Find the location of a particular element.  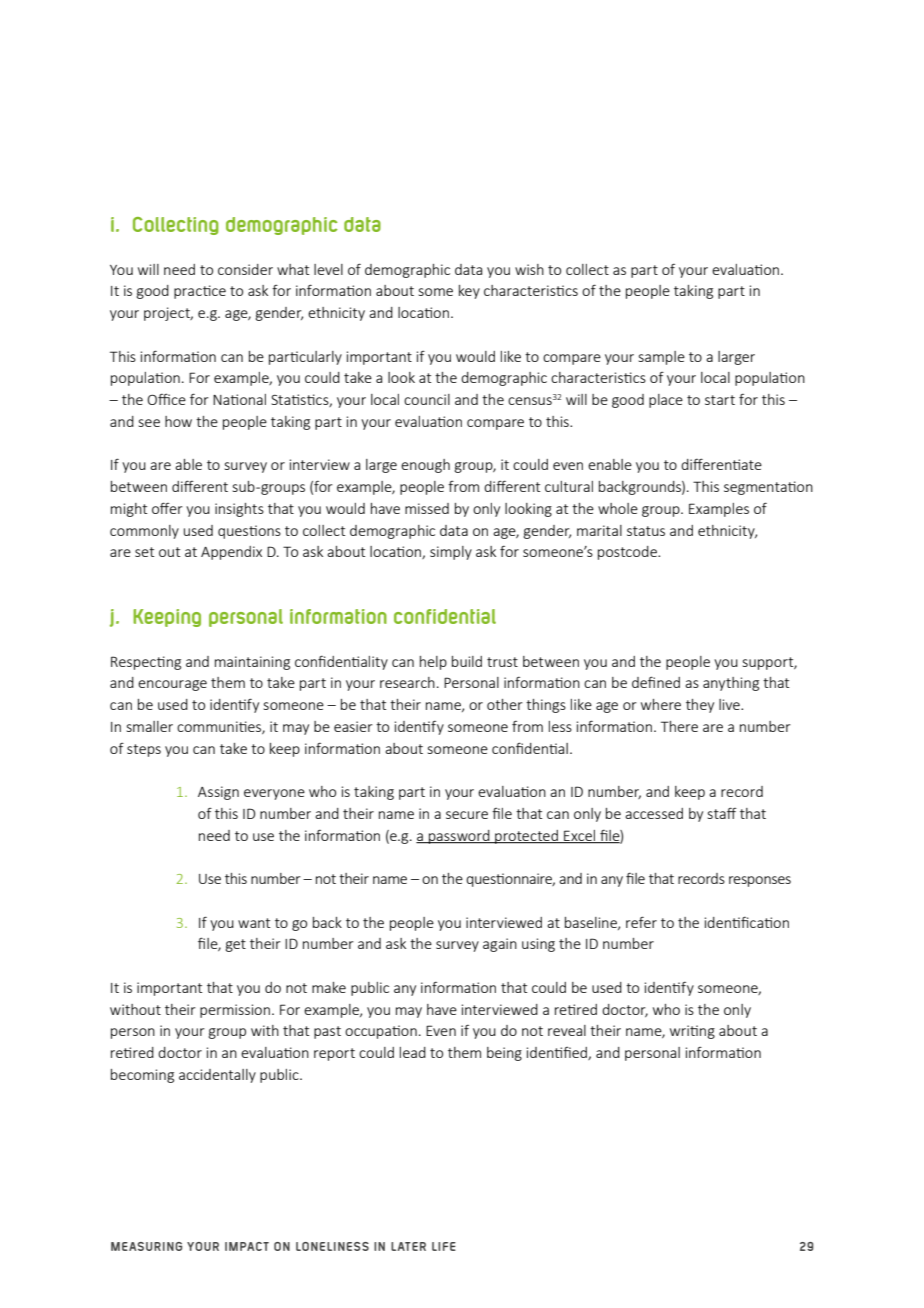

sample is located at coordinates (662, 358).
